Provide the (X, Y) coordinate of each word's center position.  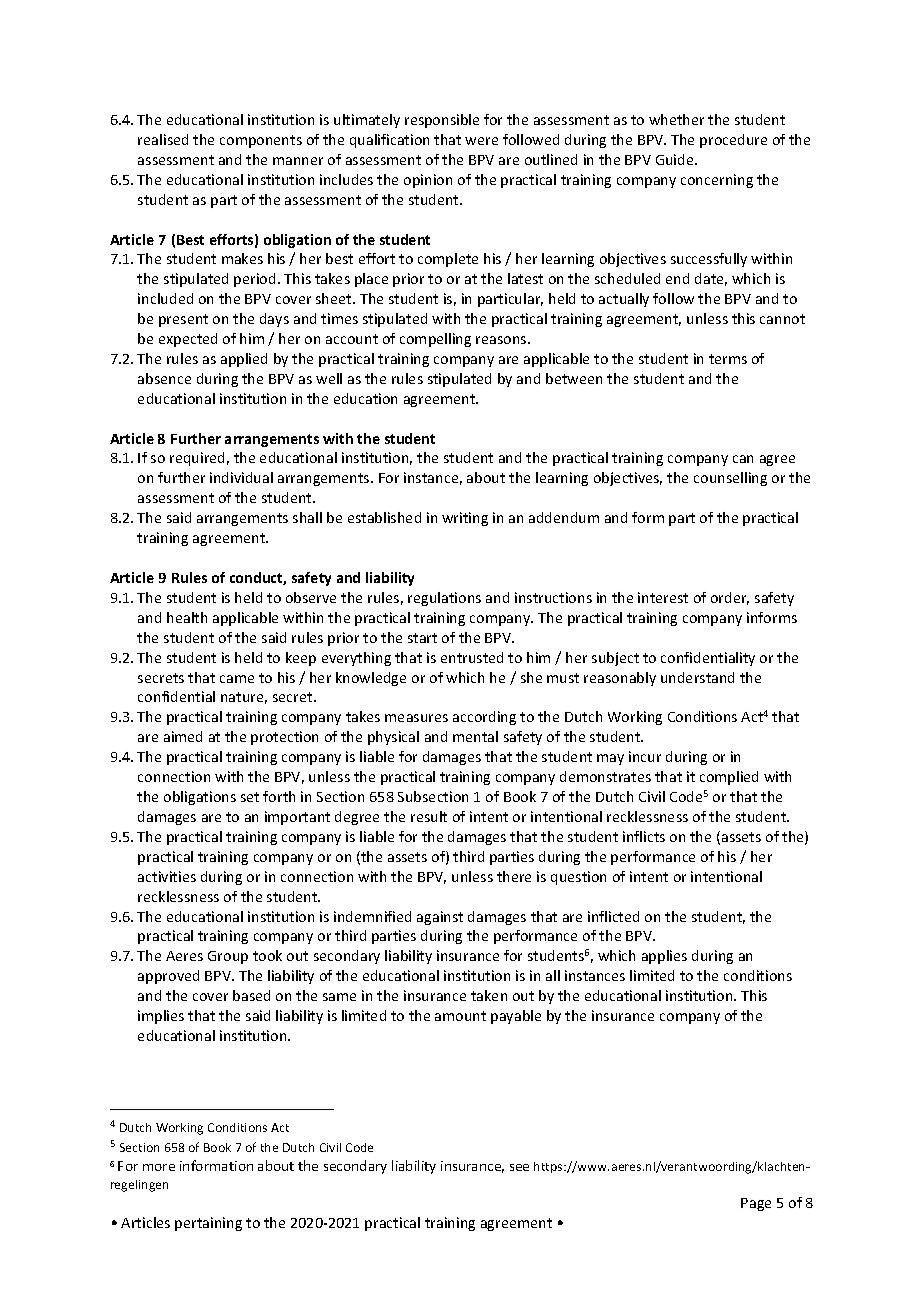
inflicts (644, 836)
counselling (730, 479)
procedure (733, 141)
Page (756, 1204)
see (519, 1167)
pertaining (208, 1224)
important (297, 818)
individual (241, 477)
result (429, 816)
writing (465, 519)
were (481, 141)
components (261, 141)
